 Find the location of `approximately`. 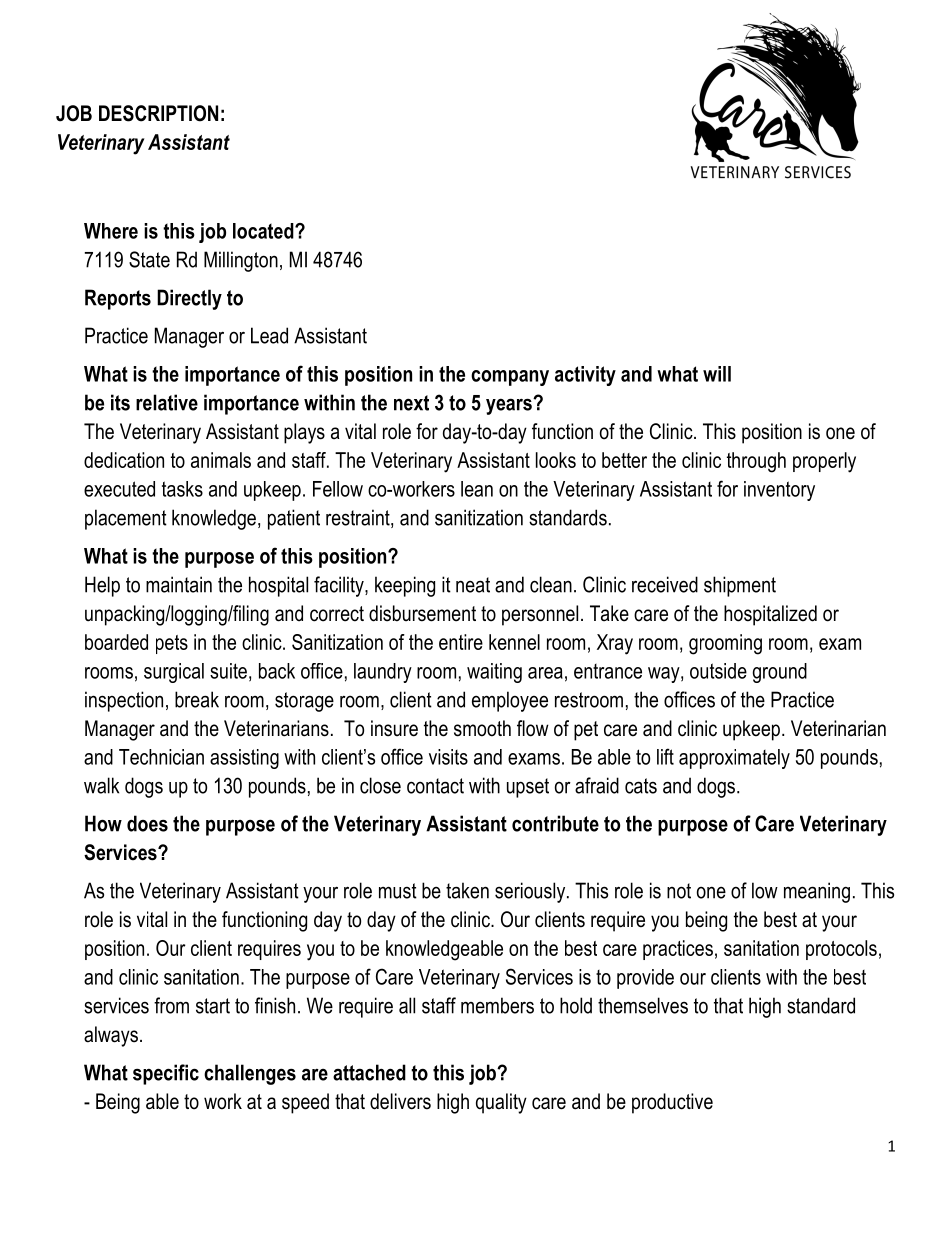

approximately is located at coordinates (734, 759).
